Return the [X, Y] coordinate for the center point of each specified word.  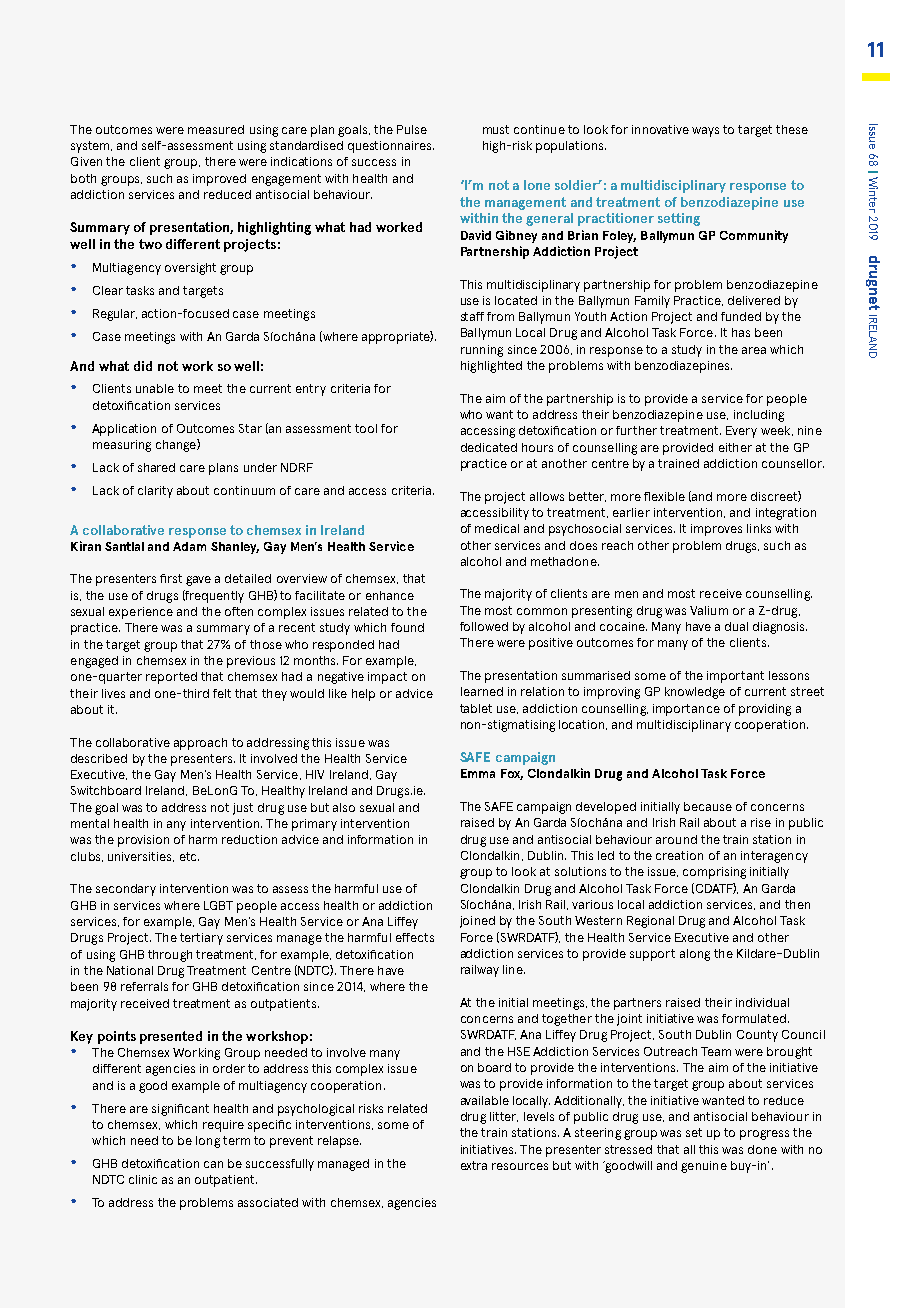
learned [482, 691]
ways [705, 132]
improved [219, 180]
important [735, 677]
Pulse [412, 129]
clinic [143, 1179]
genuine [704, 1167]
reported [171, 678]
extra [474, 1165]
